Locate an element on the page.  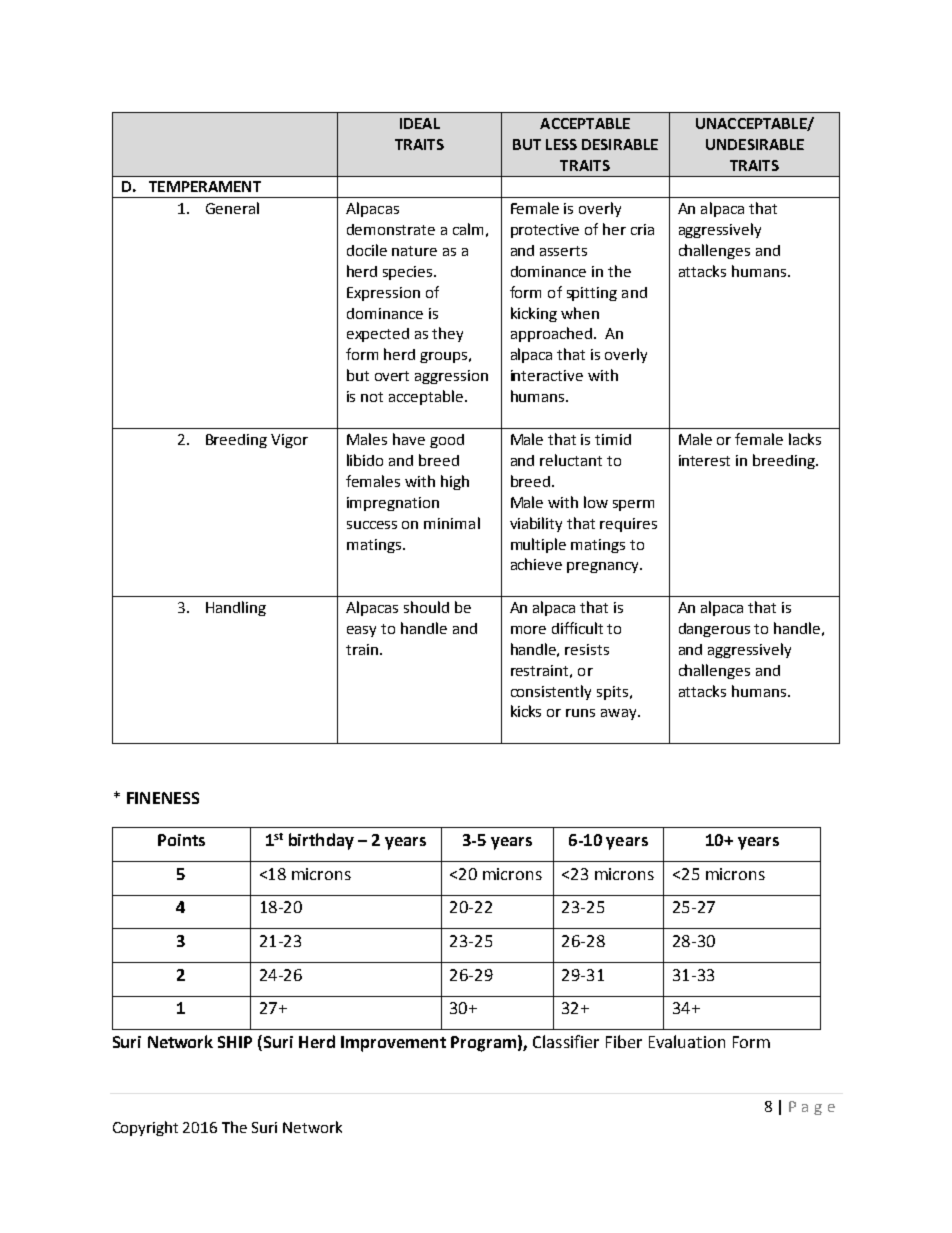
TEMPERAMENT is located at coordinates (205, 186).
